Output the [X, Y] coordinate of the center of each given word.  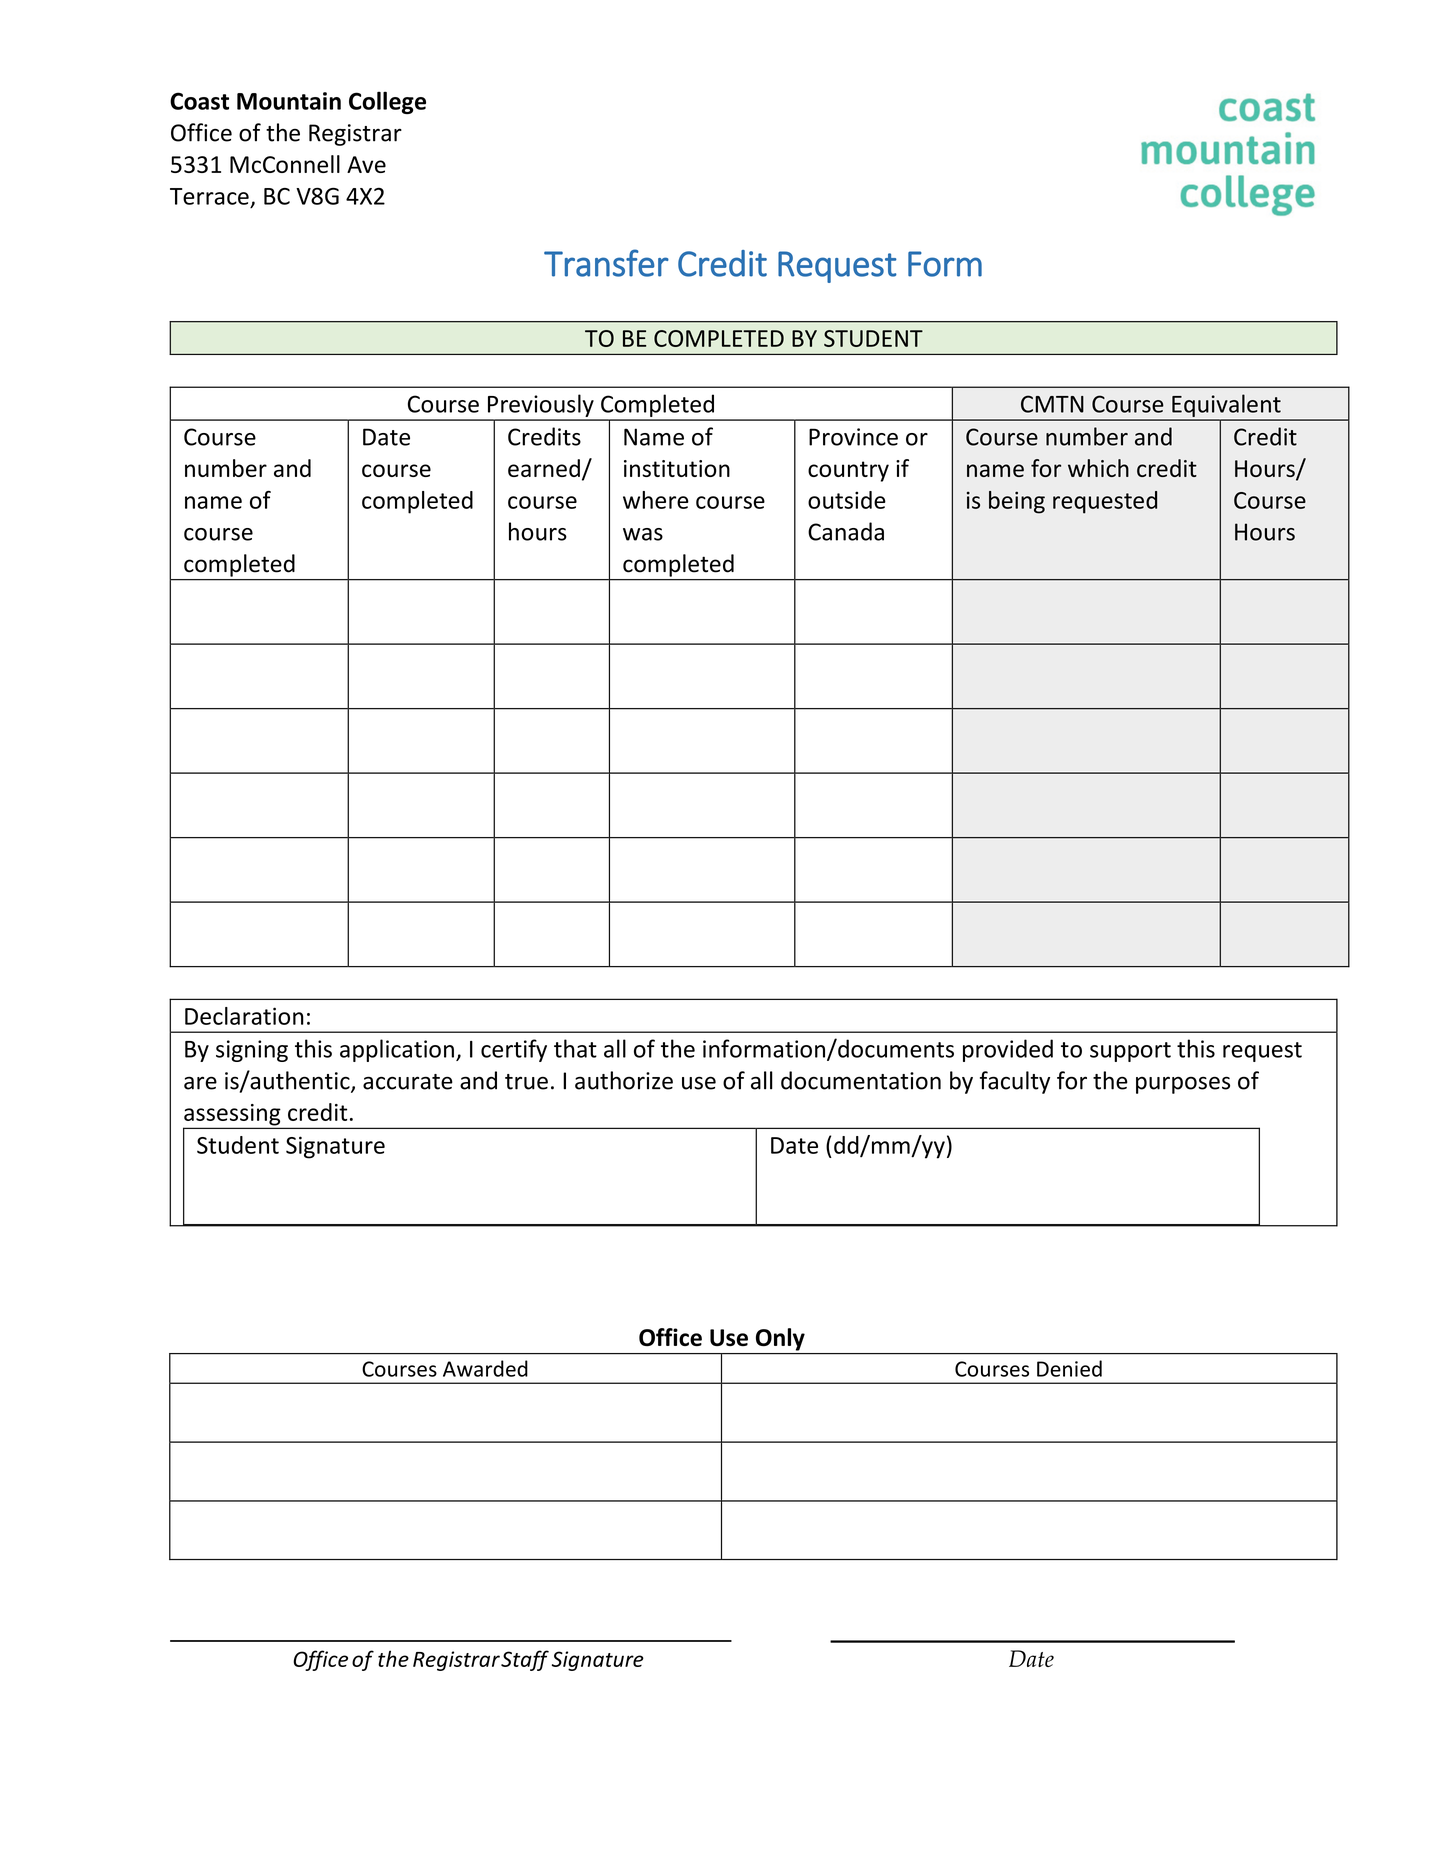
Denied [1069, 1368]
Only [780, 1339]
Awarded [485, 1368]
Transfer [606, 263]
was [643, 534]
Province [853, 437]
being [1017, 502]
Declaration [244, 1016]
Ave [366, 164]
